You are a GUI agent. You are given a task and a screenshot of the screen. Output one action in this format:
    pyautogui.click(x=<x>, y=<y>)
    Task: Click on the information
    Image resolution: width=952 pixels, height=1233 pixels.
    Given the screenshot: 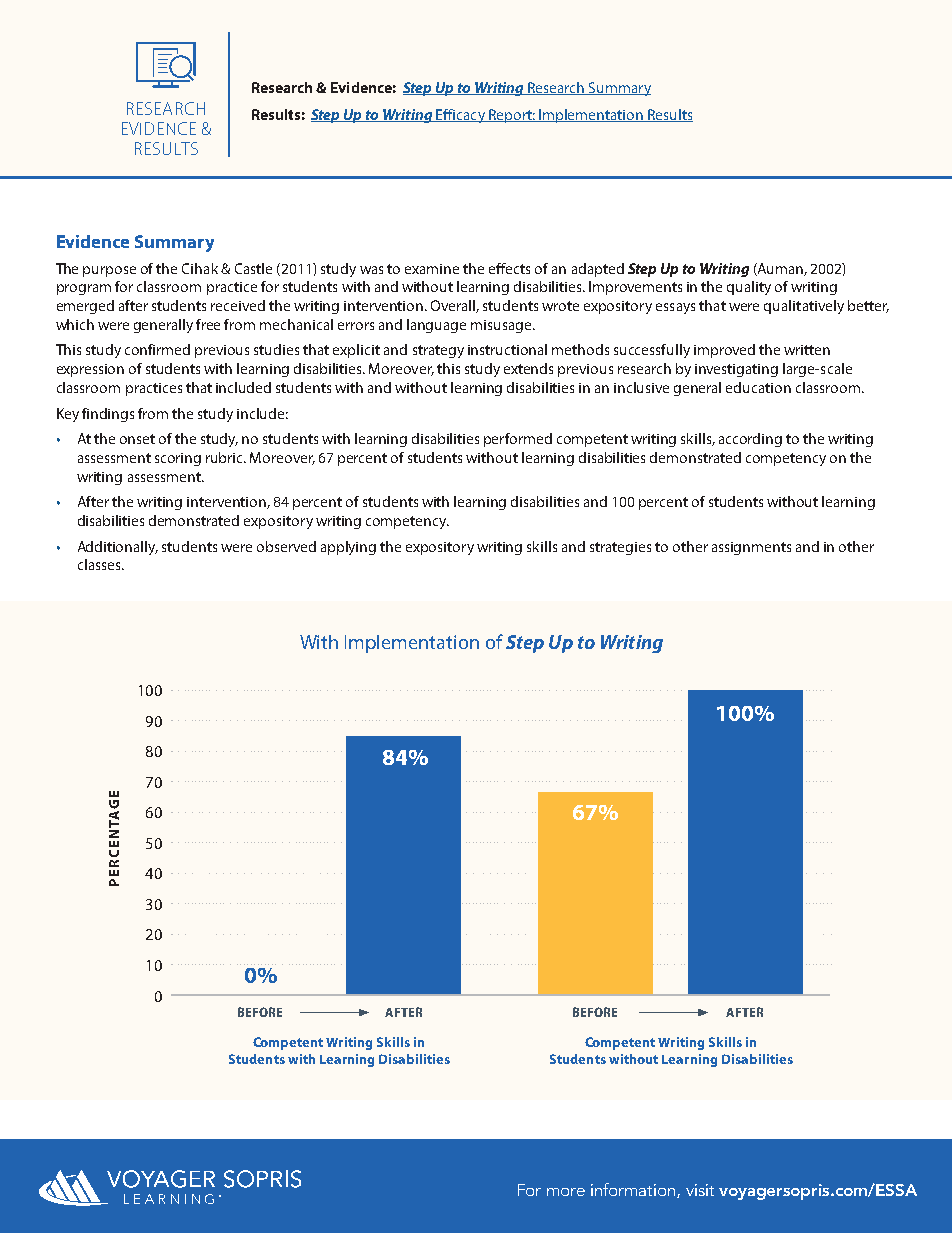 What is the action you would take?
    pyautogui.click(x=634, y=1190)
